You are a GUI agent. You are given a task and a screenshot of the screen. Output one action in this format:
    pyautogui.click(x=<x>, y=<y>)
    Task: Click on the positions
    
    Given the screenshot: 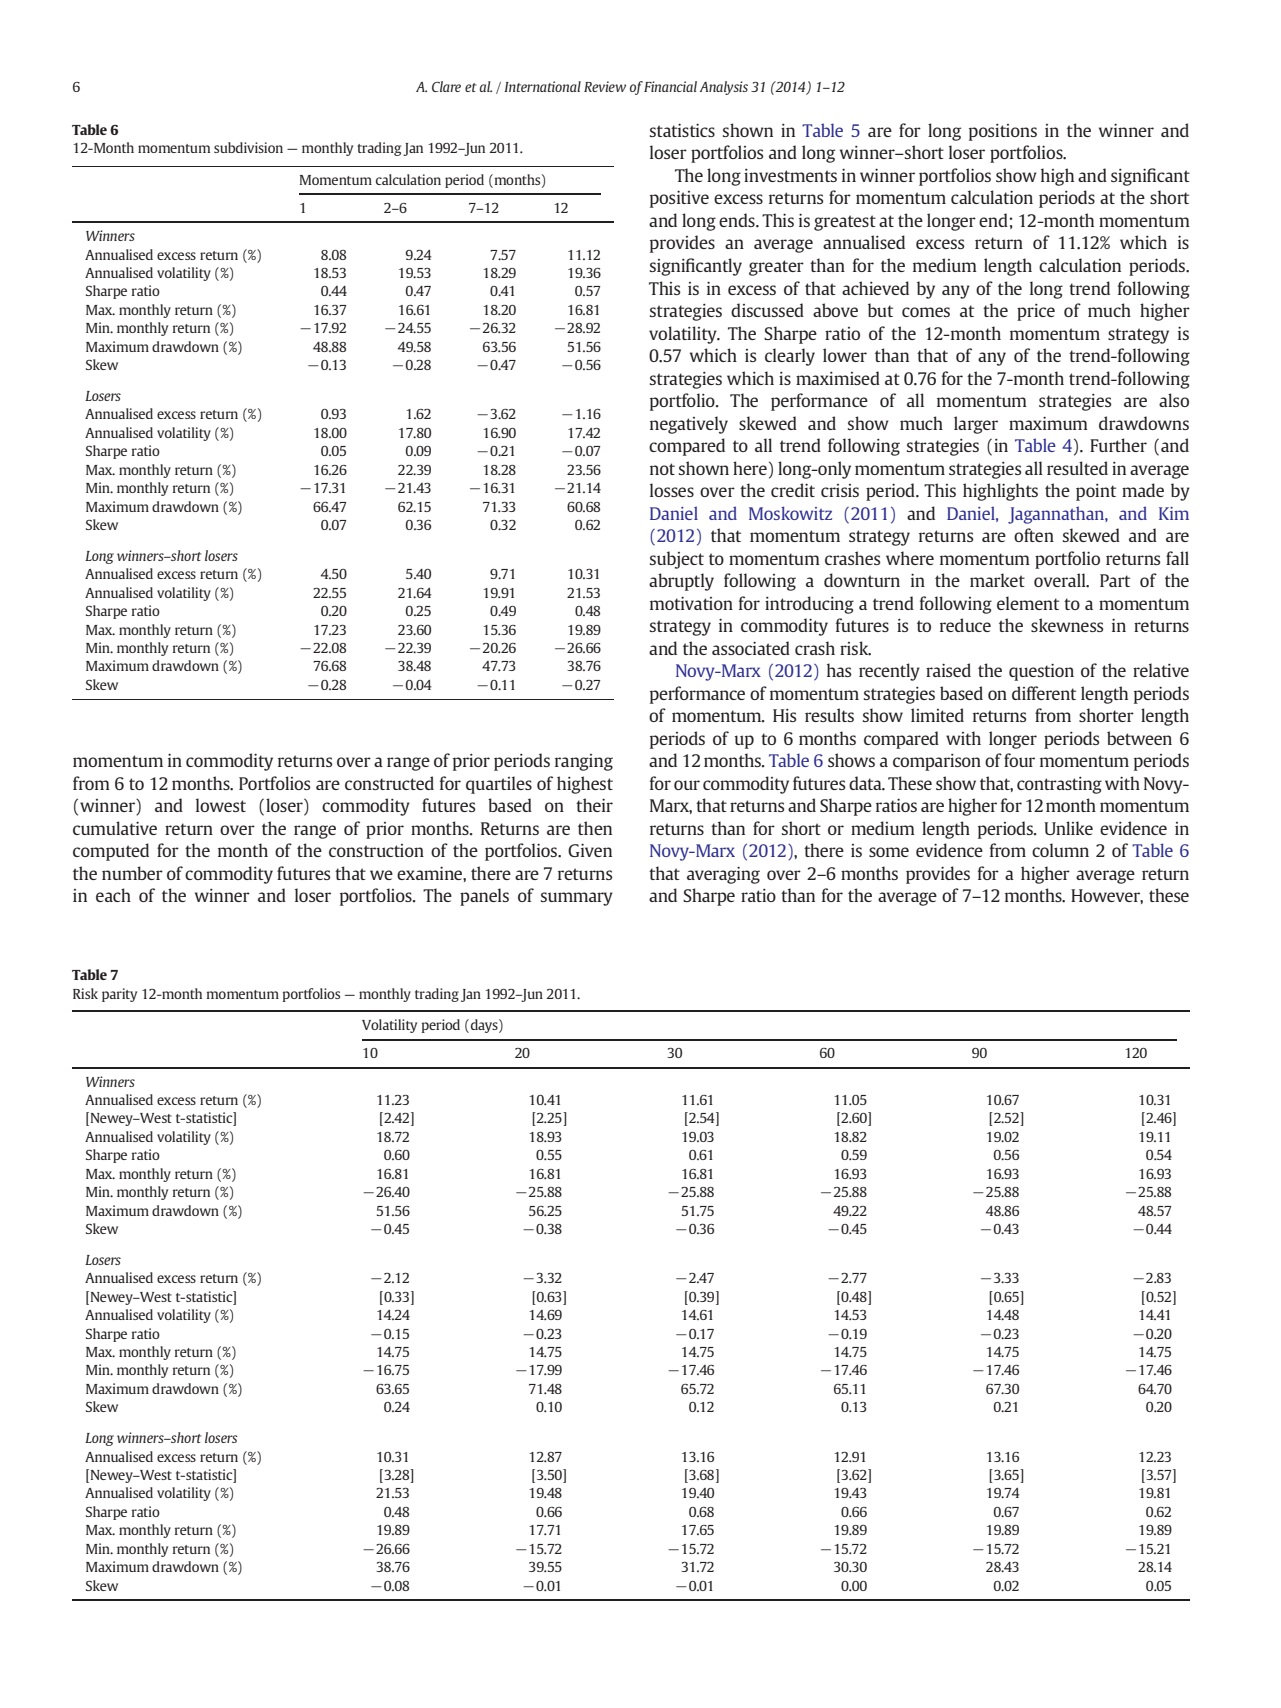 What is the action you would take?
    pyautogui.click(x=1003, y=132)
